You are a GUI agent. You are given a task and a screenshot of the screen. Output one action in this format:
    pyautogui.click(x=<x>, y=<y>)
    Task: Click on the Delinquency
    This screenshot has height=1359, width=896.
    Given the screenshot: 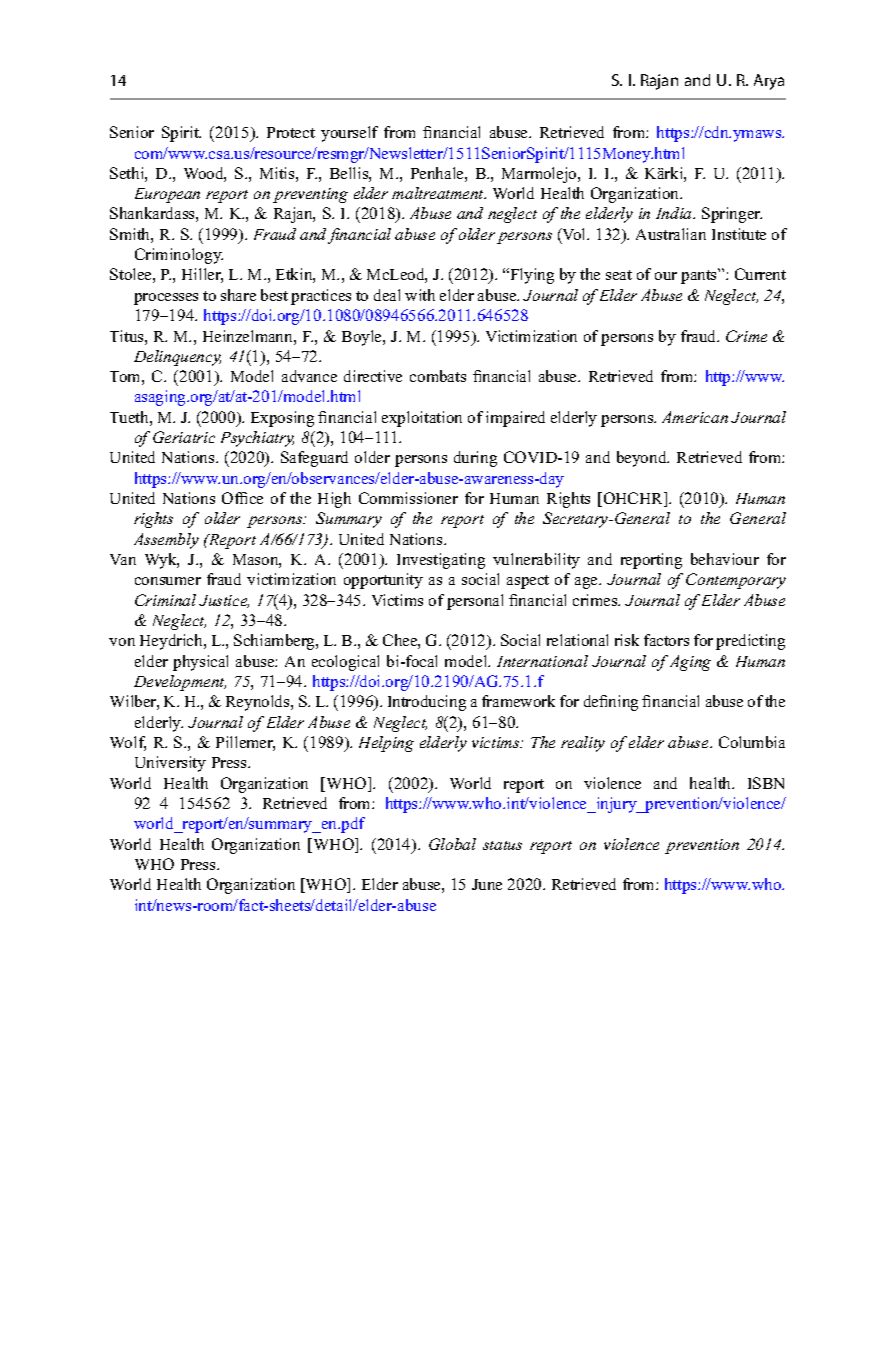 What is the action you would take?
    pyautogui.click(x=177, y=358)
